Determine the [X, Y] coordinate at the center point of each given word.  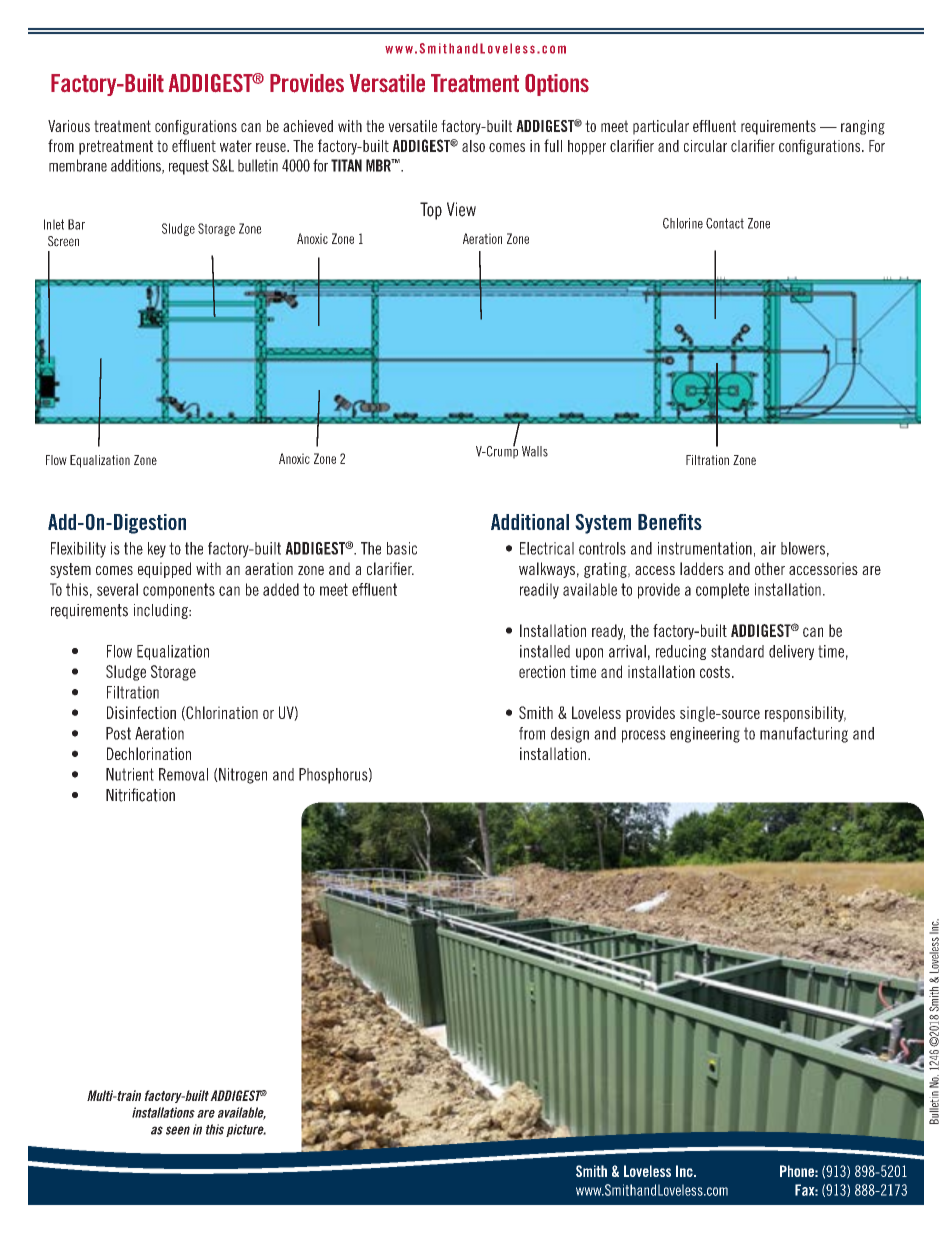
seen [178, 1130]
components [179, 591]
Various [69, 126]
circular [705, 146]
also [473, 146]
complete [722, 591]
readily [539, 591]
